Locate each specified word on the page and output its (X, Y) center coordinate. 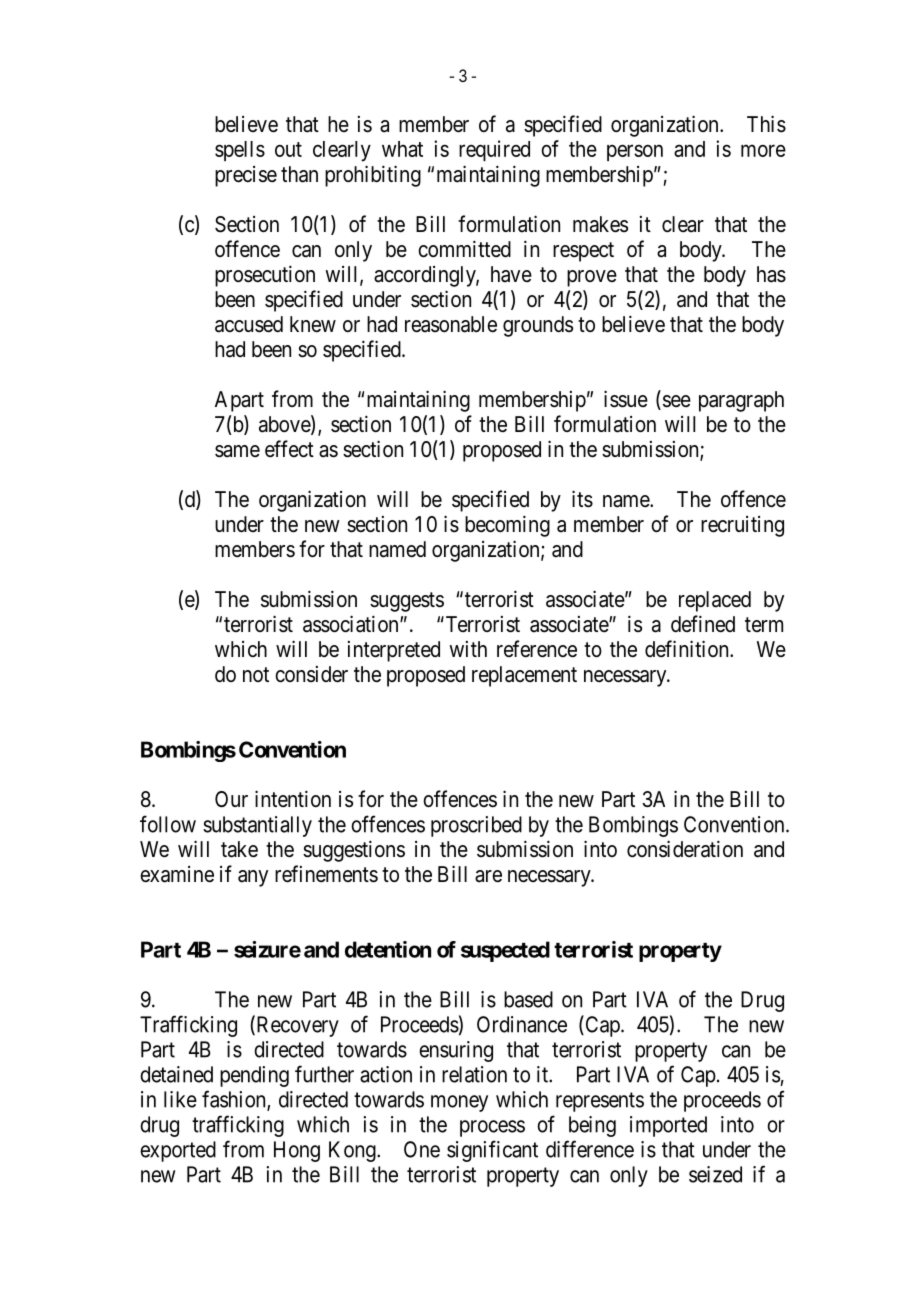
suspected (505, 951)
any (253, 878)
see (675, 402)
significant (492, 1151)
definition (688, 649)
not (256, 674)
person (635, 152)
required (494, 150)
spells (240, 151)
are (488, 876)
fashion (235, 1100)
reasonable (451, 324)
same (237, 451)
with (468, 649)
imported (668, 1126)
